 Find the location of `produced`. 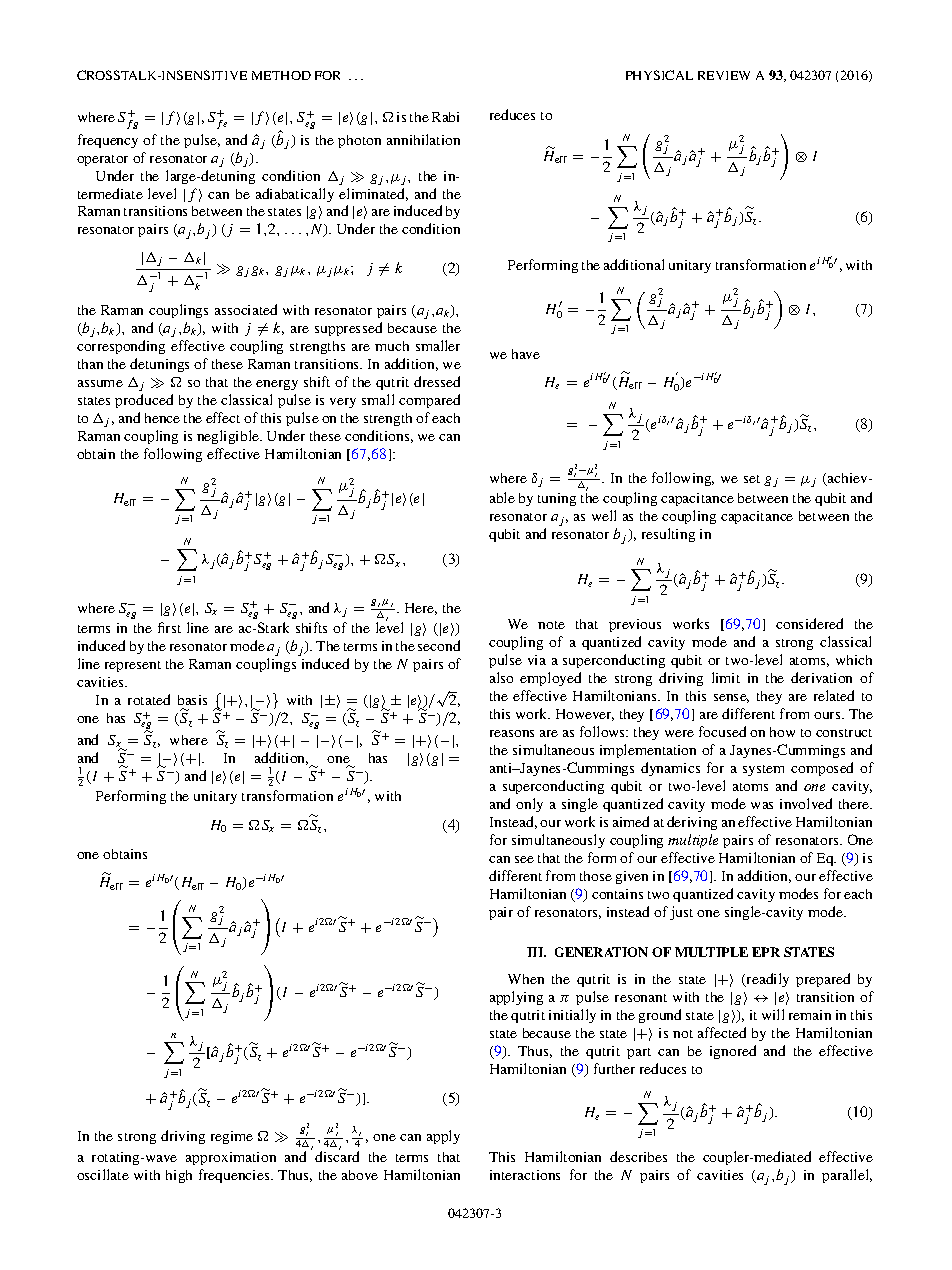

produced is located at coordinates (144, 401).
